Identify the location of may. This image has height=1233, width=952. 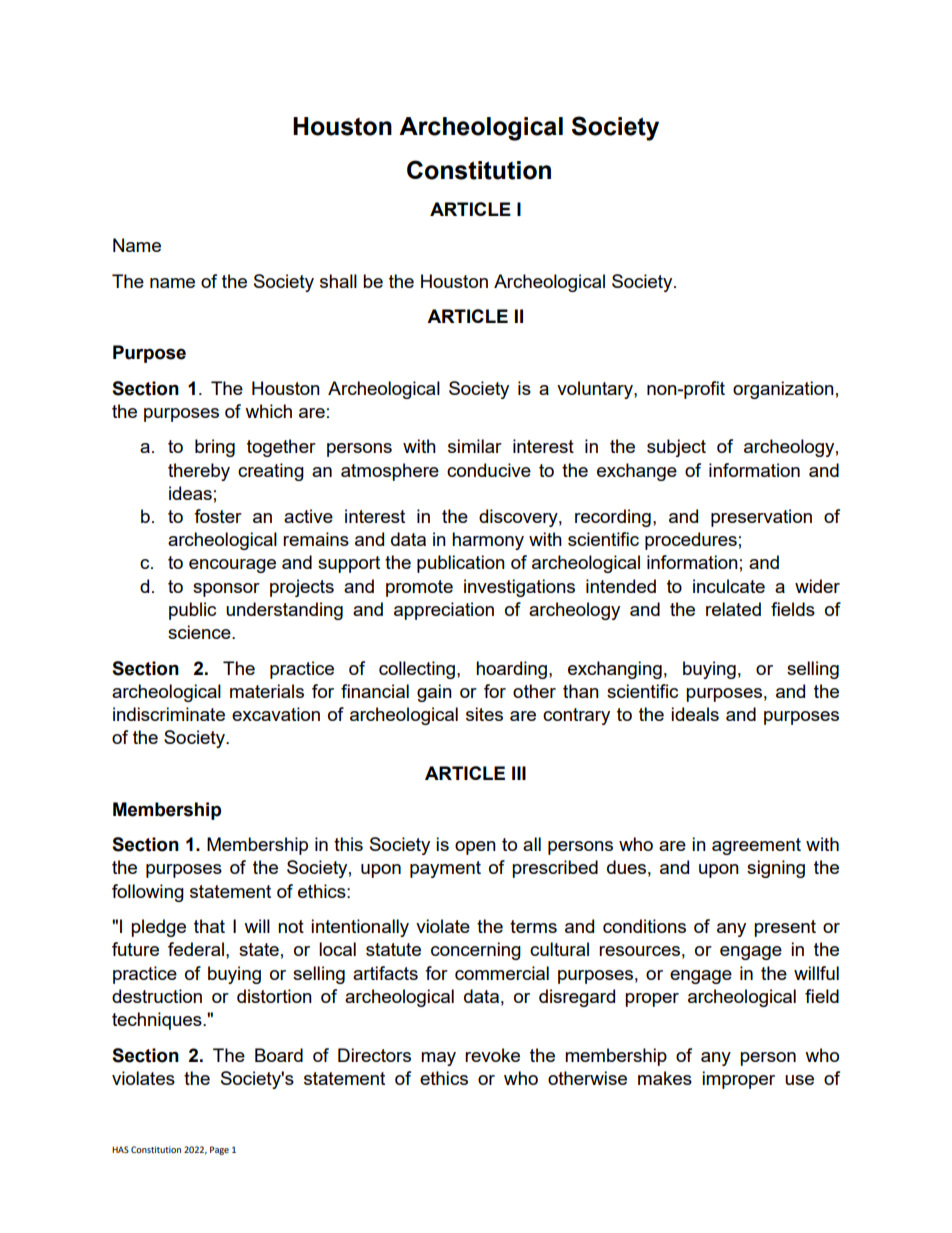
(438, 1059).
